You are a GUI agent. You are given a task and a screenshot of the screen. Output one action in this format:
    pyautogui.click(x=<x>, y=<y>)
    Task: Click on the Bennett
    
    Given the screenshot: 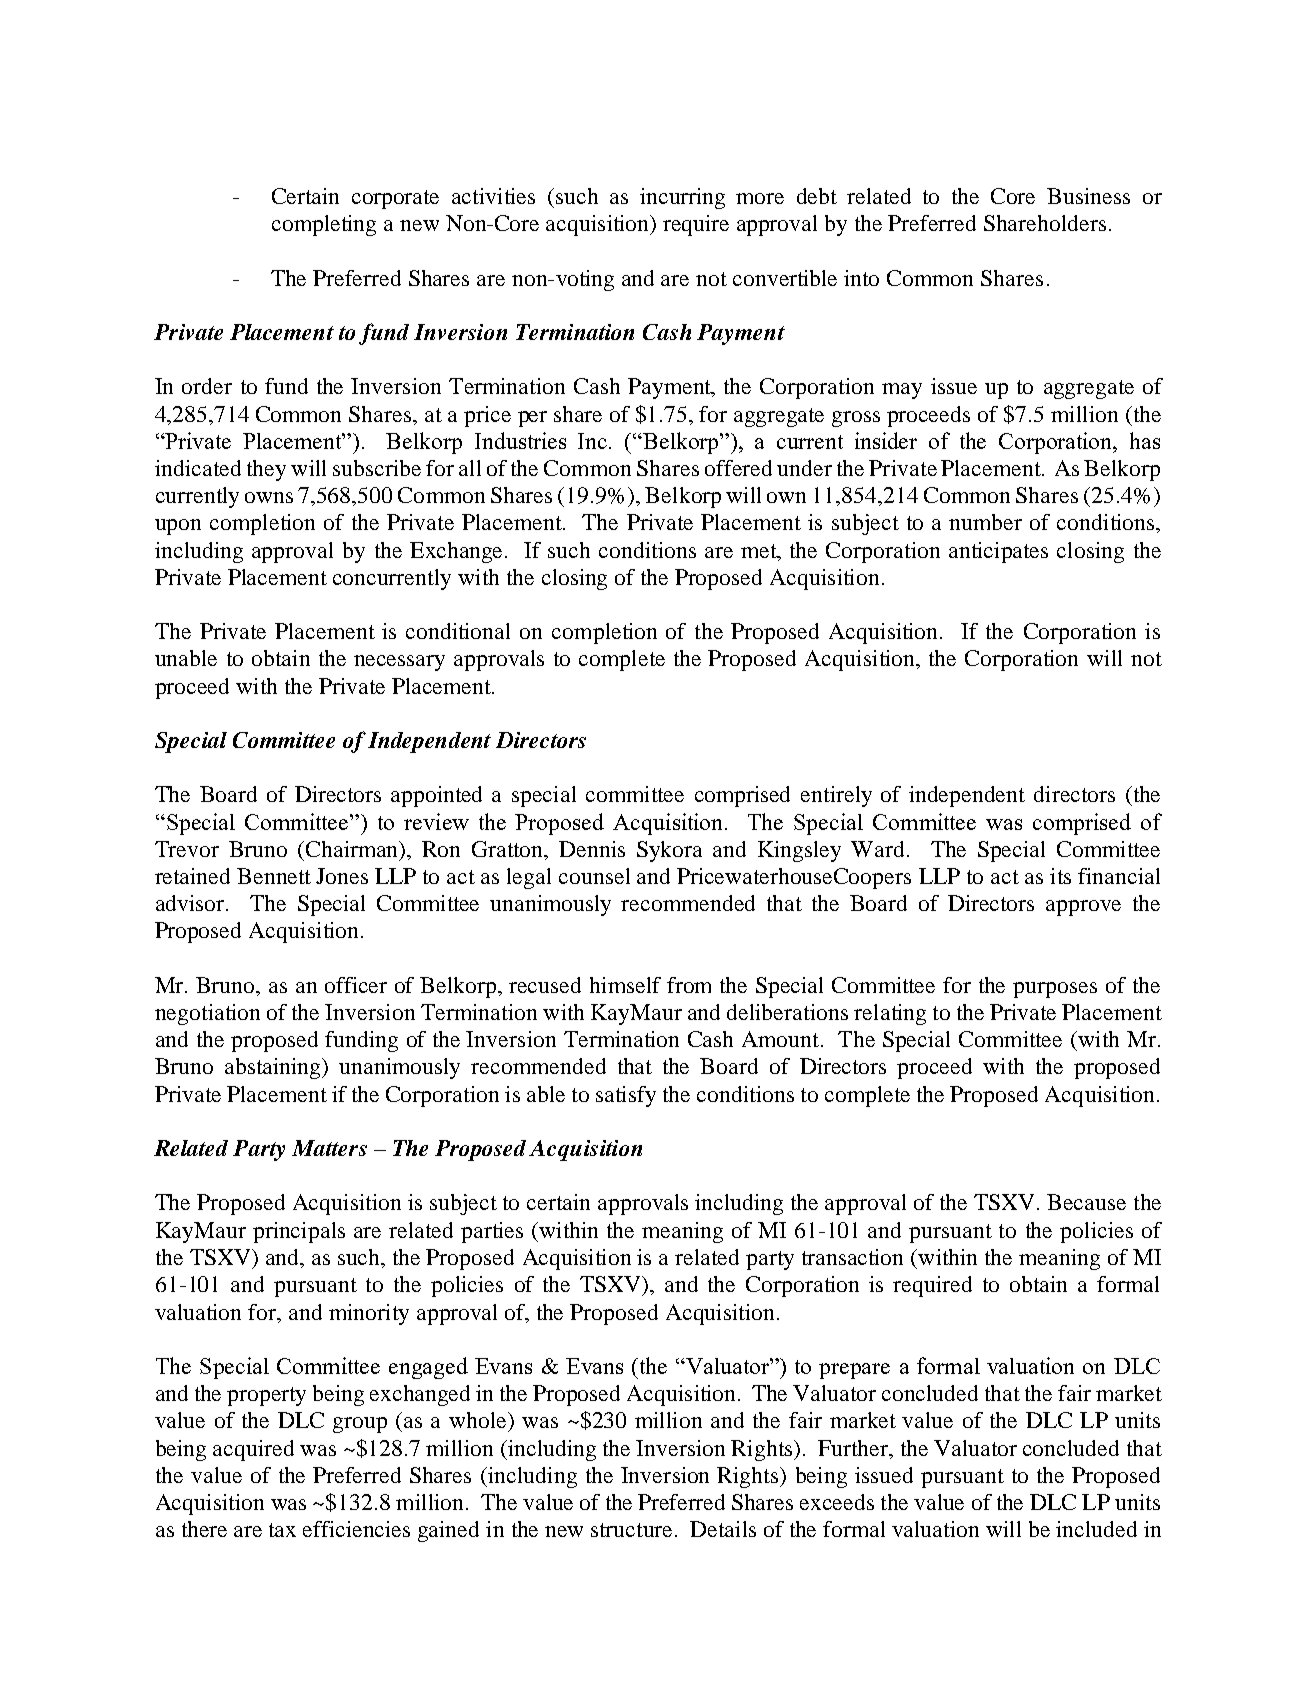 What is the action you would take?
    pyautogui.click(x=274, y=876)
